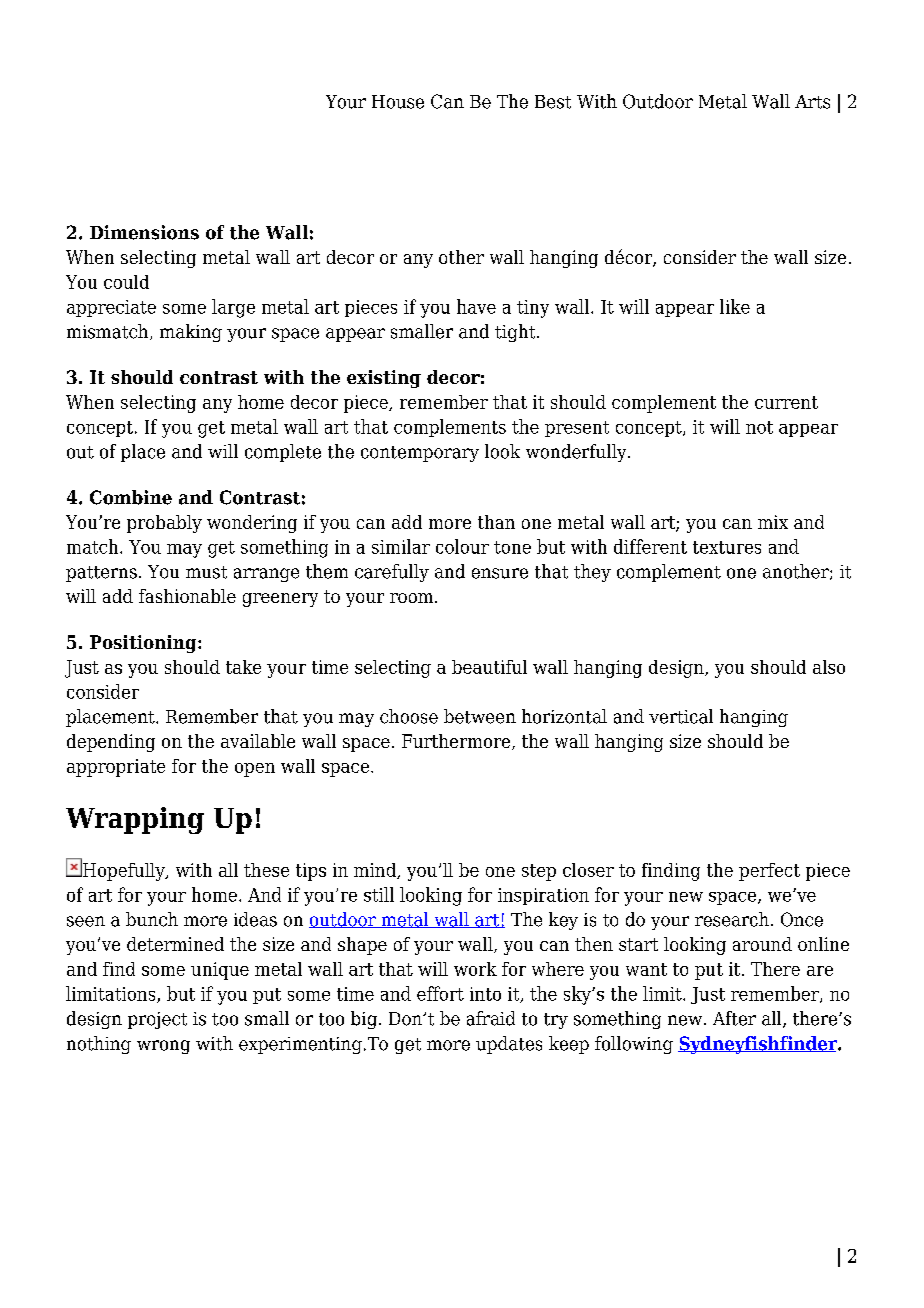 The height and width of the screenshot is (1308, 924). Describe the element at coordinates (206, 572) in the screenshot. I see `must` at that location.
